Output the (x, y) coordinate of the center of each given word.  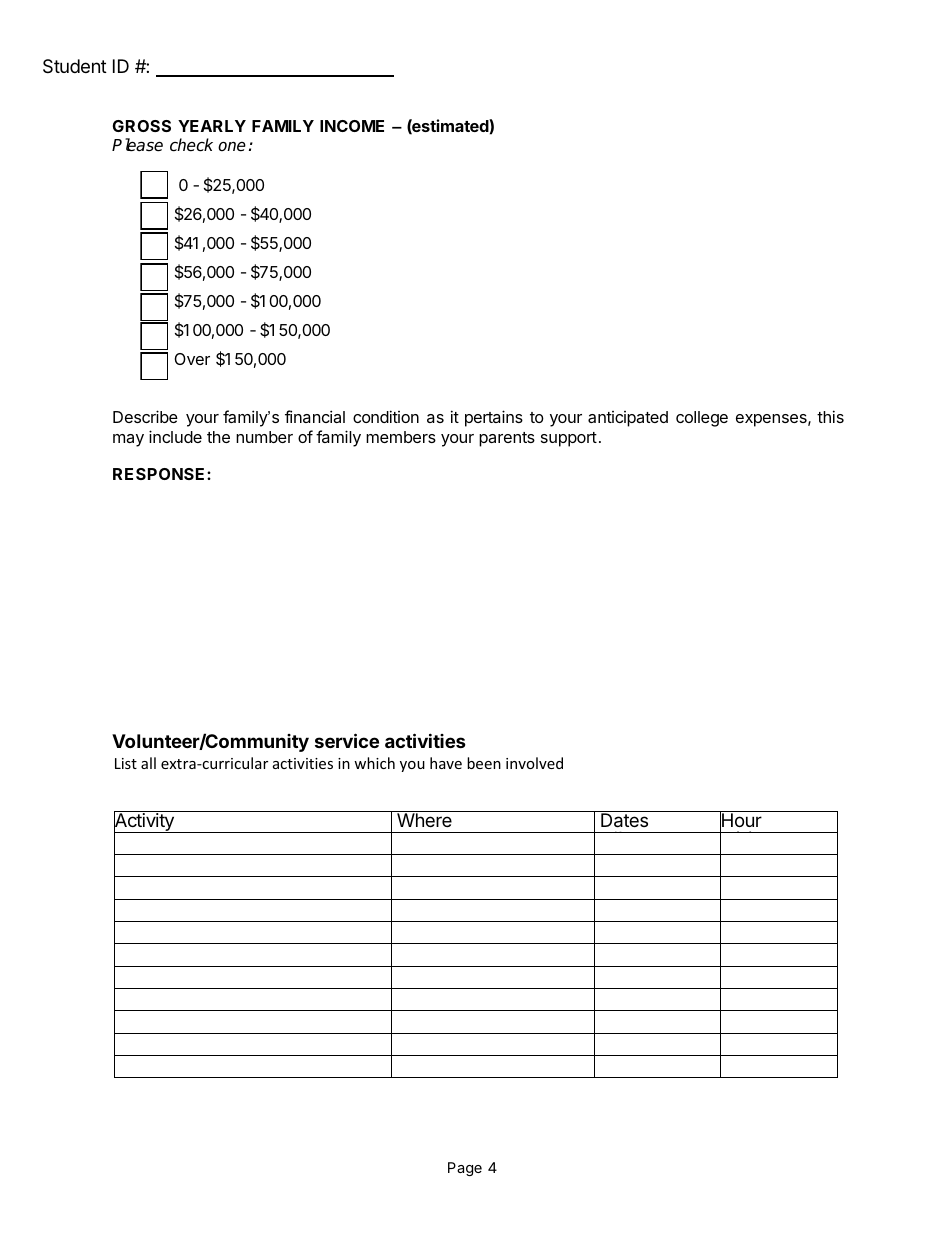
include (175, 436)
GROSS (142, 126)
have (446, 763)
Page (465, 1169)
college (702, 419)
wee (737, 898)
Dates (625, 819)
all (148, 763)
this (830, 416)
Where (424, 819)
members (401, 437)
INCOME (352, 126)
